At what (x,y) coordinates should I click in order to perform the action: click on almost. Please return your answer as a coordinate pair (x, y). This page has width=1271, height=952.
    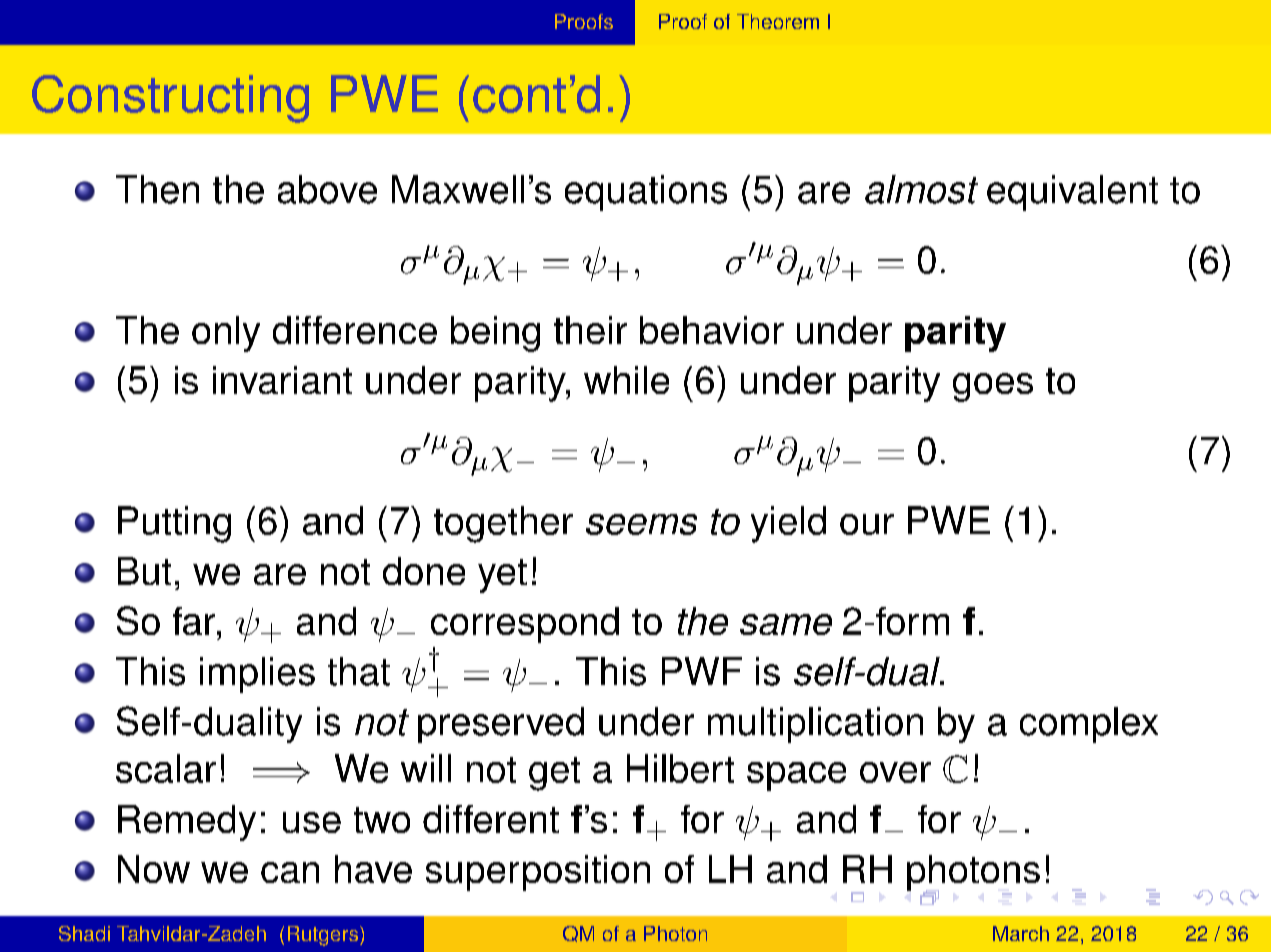
    Looking at the image, I should click on (921, 189).
